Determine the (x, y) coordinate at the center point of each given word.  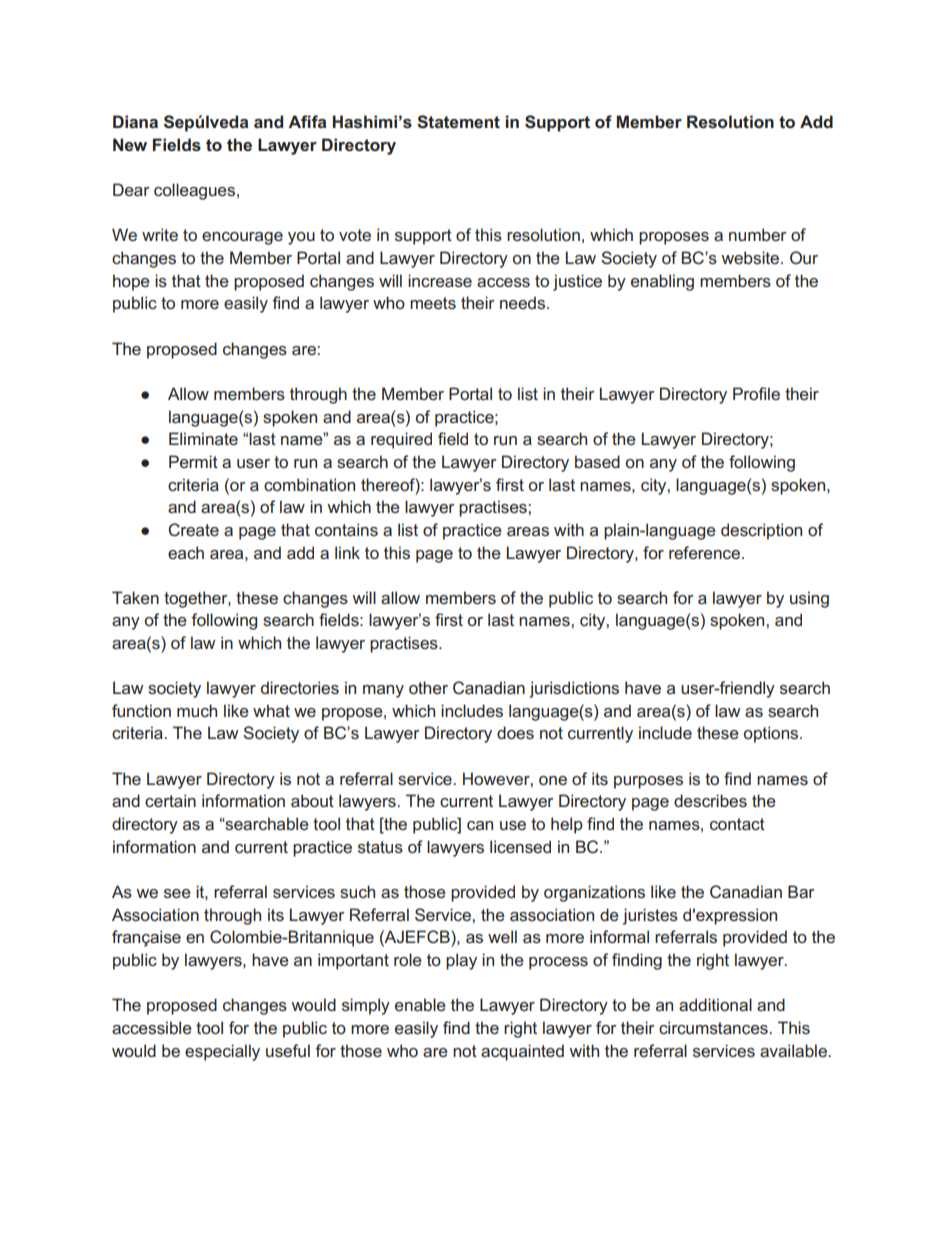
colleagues (196, 191)
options (772, 734)
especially (222, 1052)
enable (420, 1004)
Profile (756, 393)
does (515, 732)
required (401, 440)
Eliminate (203, 438)
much (197, 710)
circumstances (713, 1027)
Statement (458, 122)
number (757, 234)
